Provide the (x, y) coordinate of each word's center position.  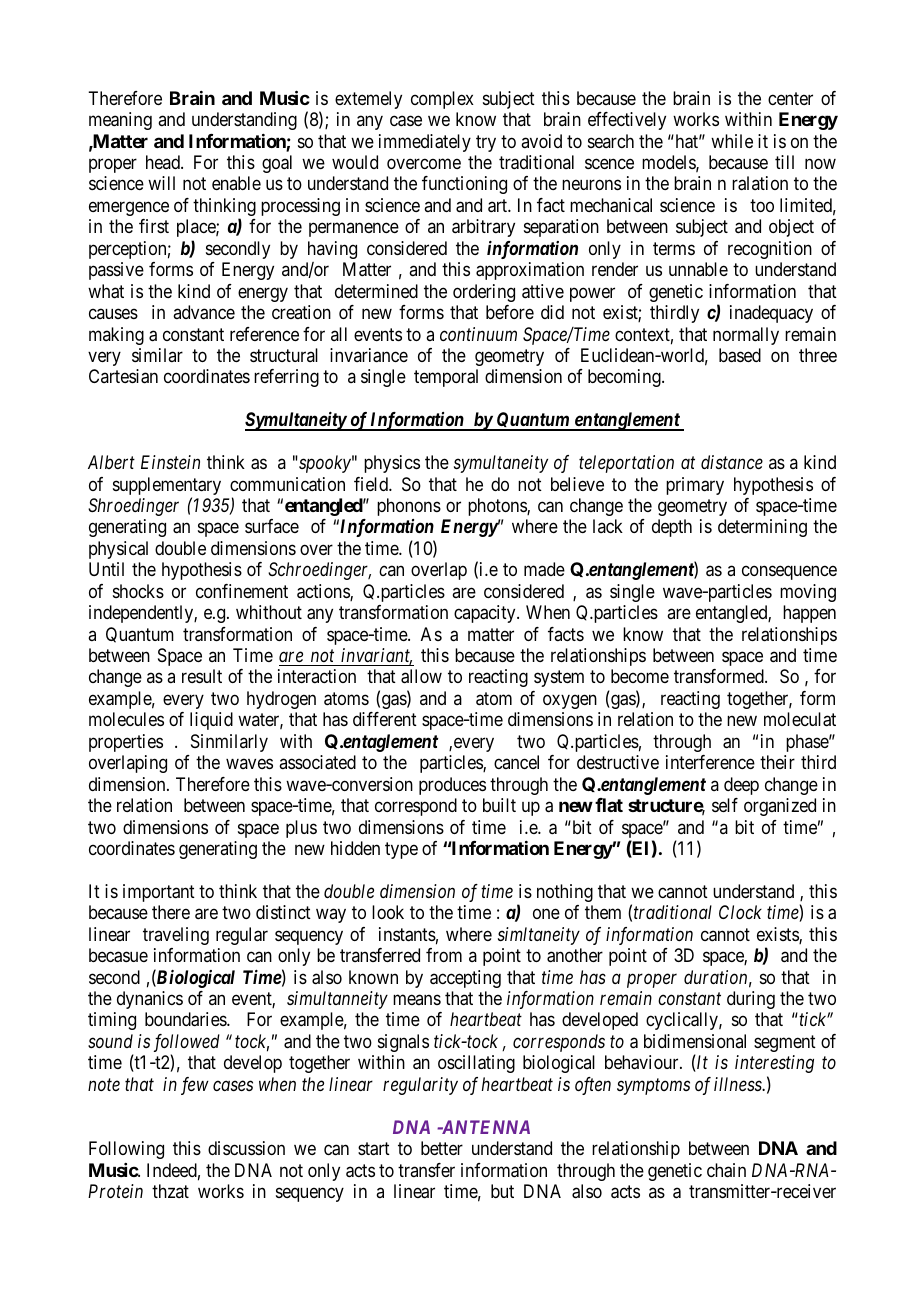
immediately (425, 143)
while (732, 141)
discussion (246, 1148)
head (164, 162)
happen (809, 614)
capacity (486, 614)
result (202, 676)
